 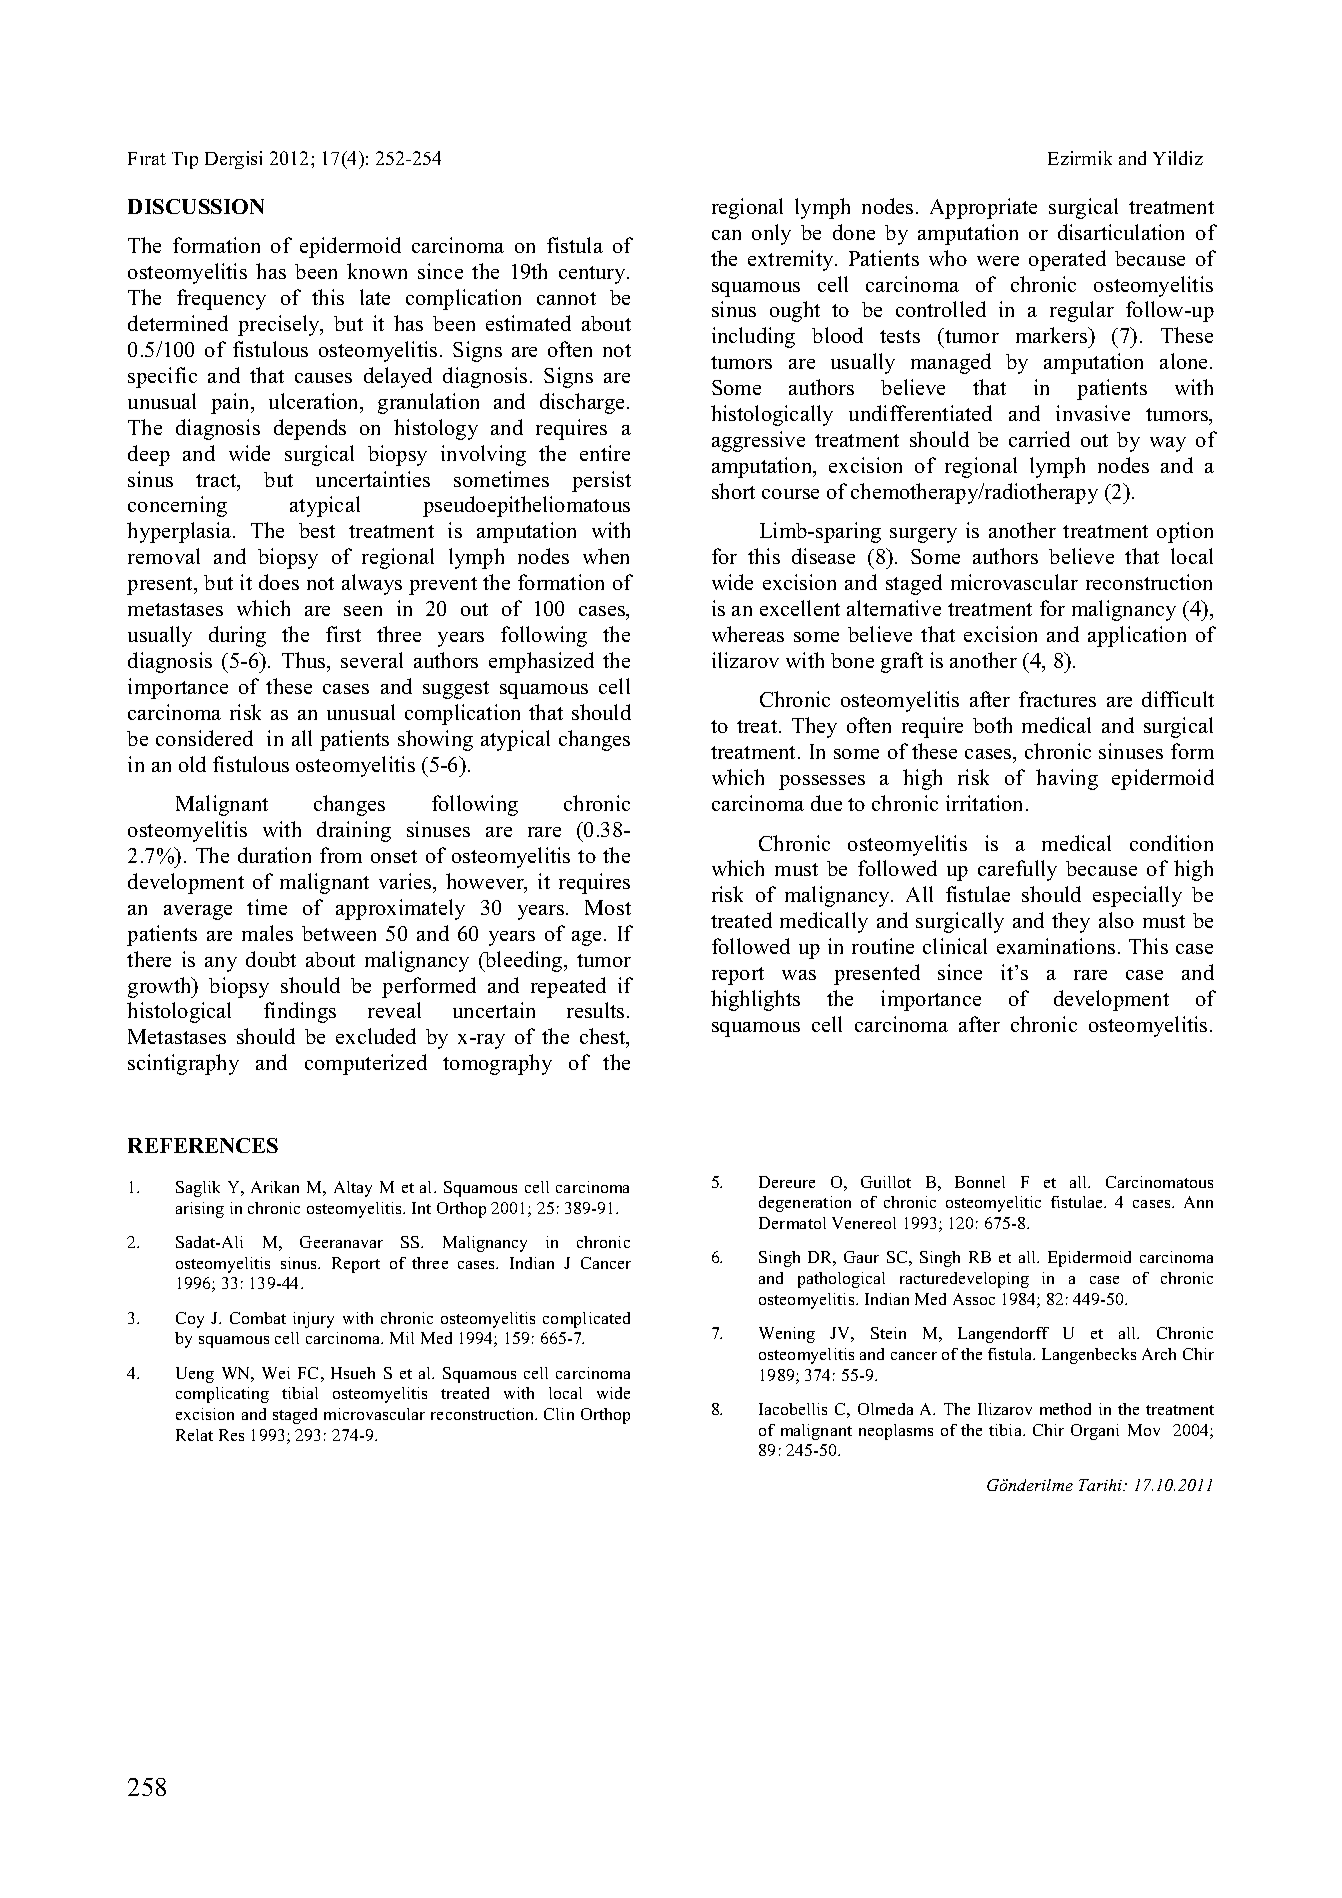 I want to click on duration, so click(x=274, y=855).
